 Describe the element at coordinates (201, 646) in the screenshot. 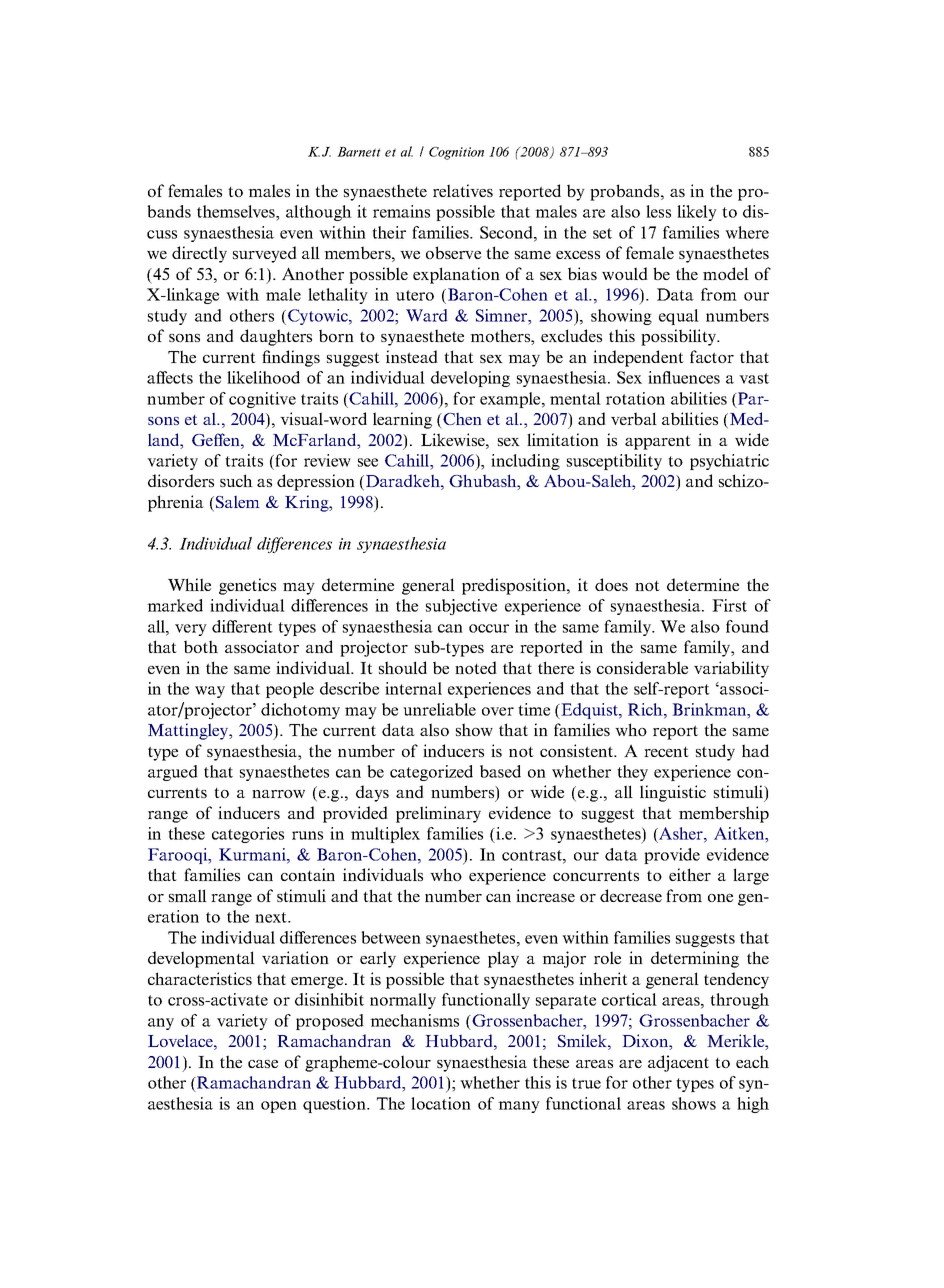

I see `both` at that location.
